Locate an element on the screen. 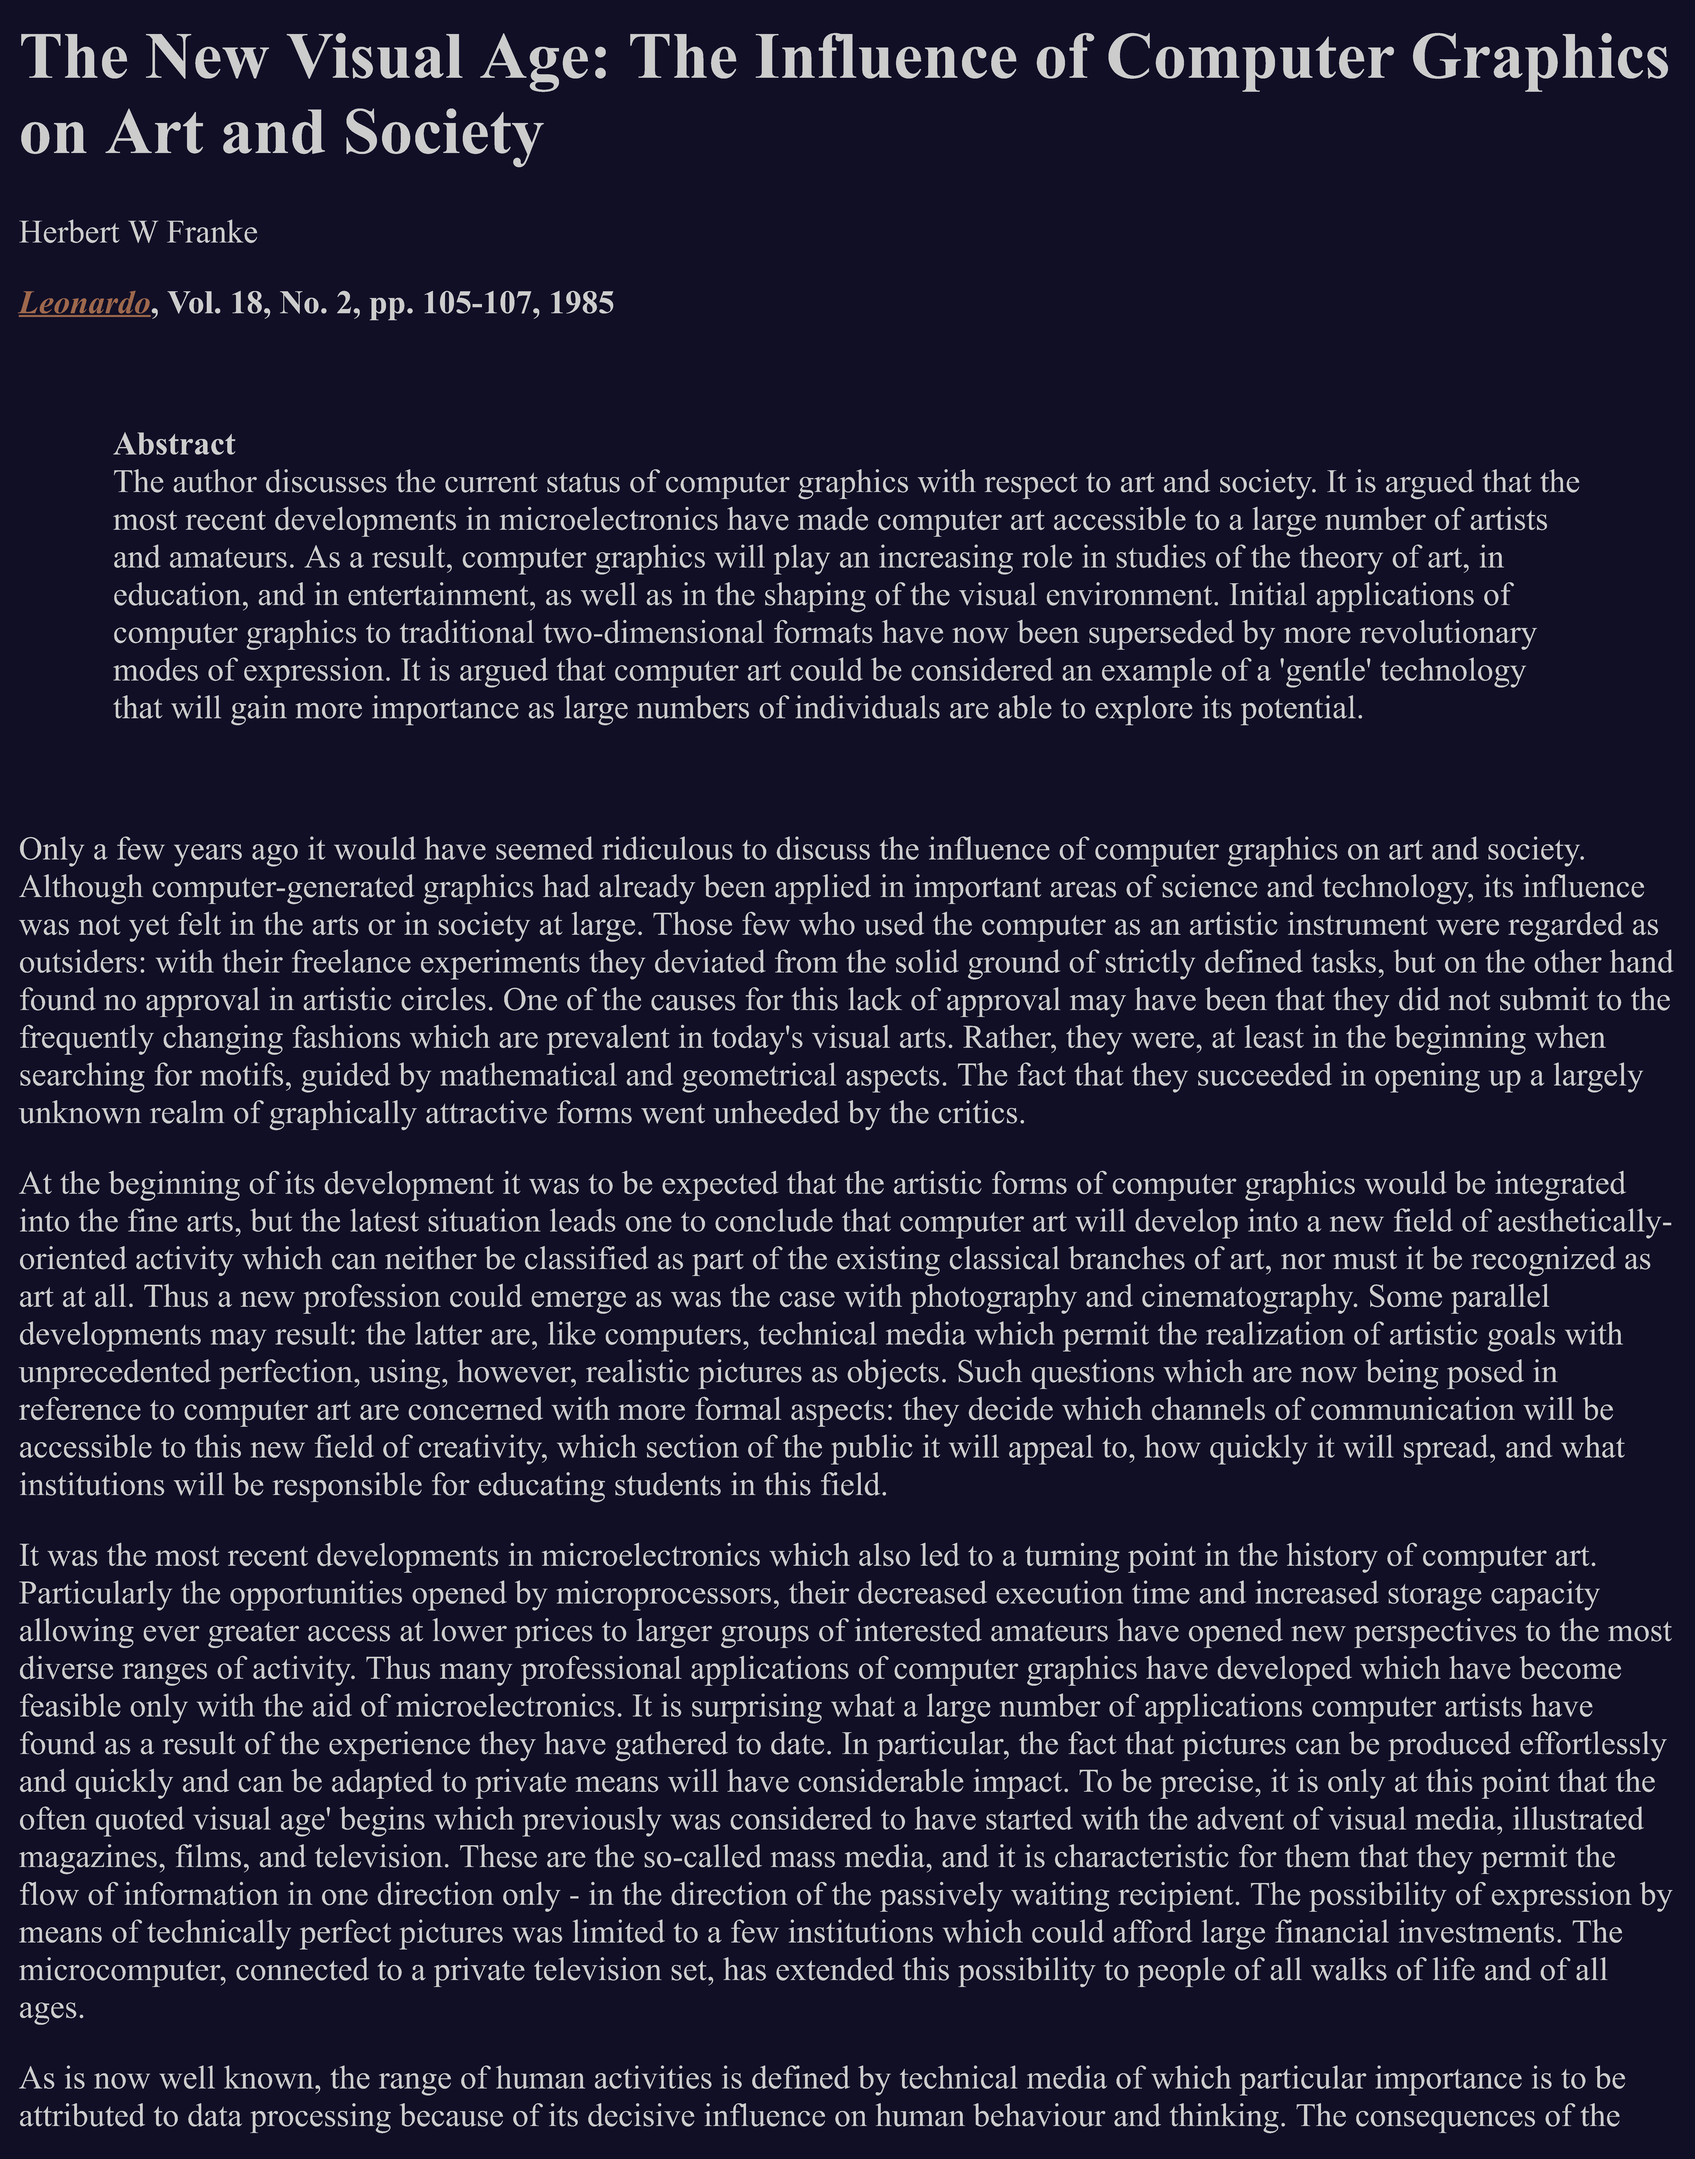 The image size is (1695, 2159). perspectives is located at coordinates (1435, 1633).
